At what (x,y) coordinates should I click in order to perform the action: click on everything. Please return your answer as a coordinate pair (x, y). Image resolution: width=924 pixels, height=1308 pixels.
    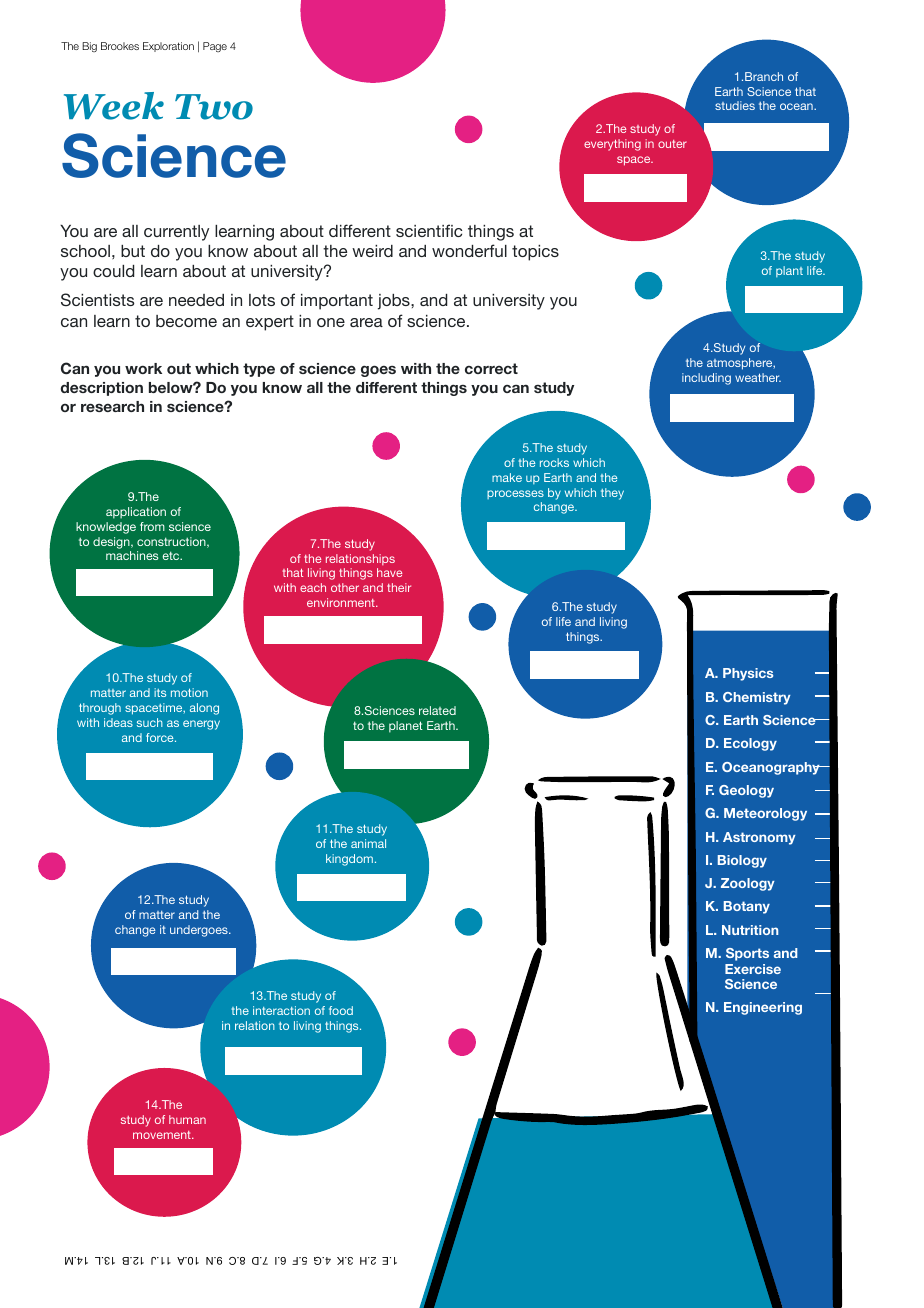
    Looking at the image, I should click on (612, 145).
